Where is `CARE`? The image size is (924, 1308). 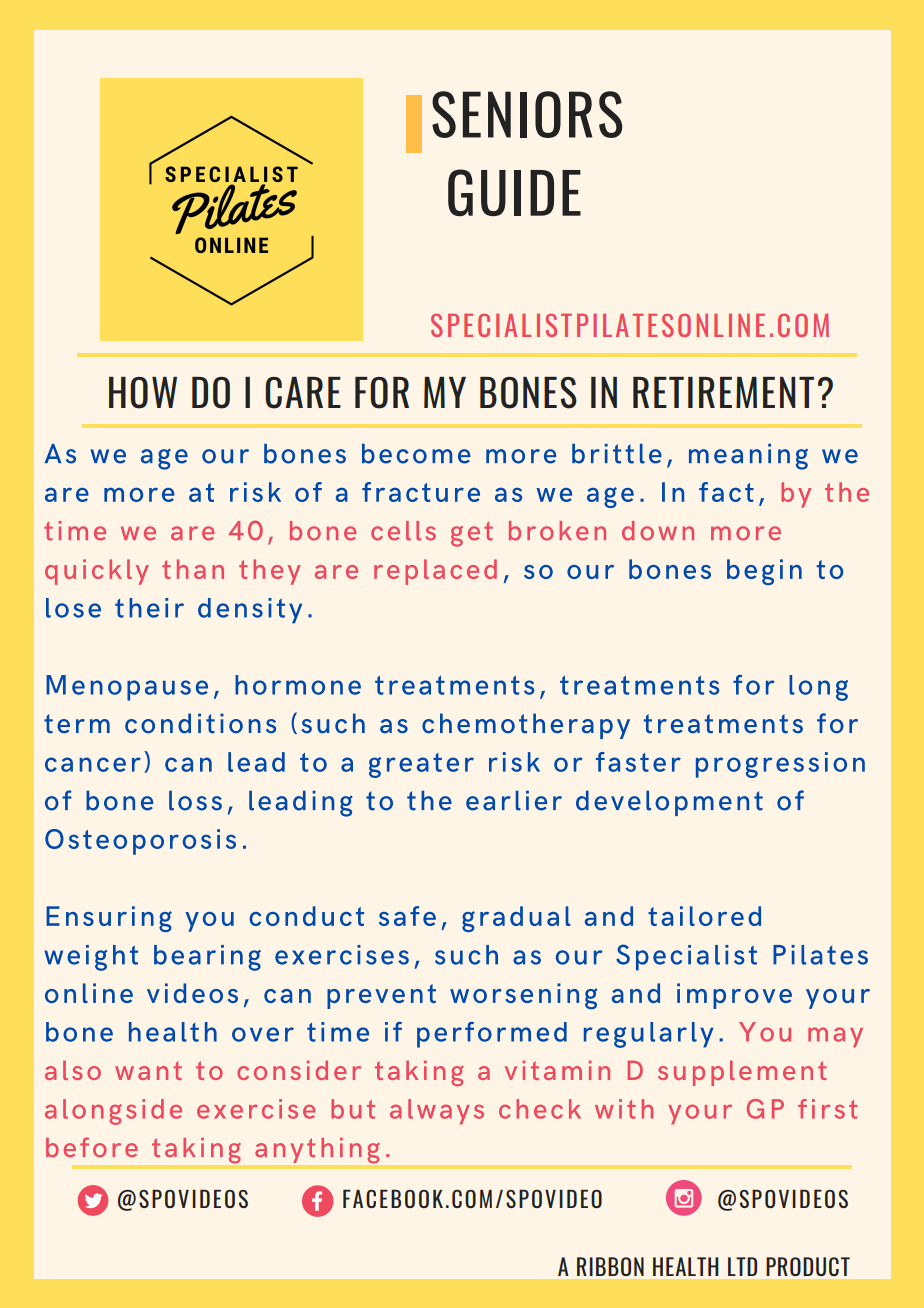 CARE is located at coordinates (303, 393).
